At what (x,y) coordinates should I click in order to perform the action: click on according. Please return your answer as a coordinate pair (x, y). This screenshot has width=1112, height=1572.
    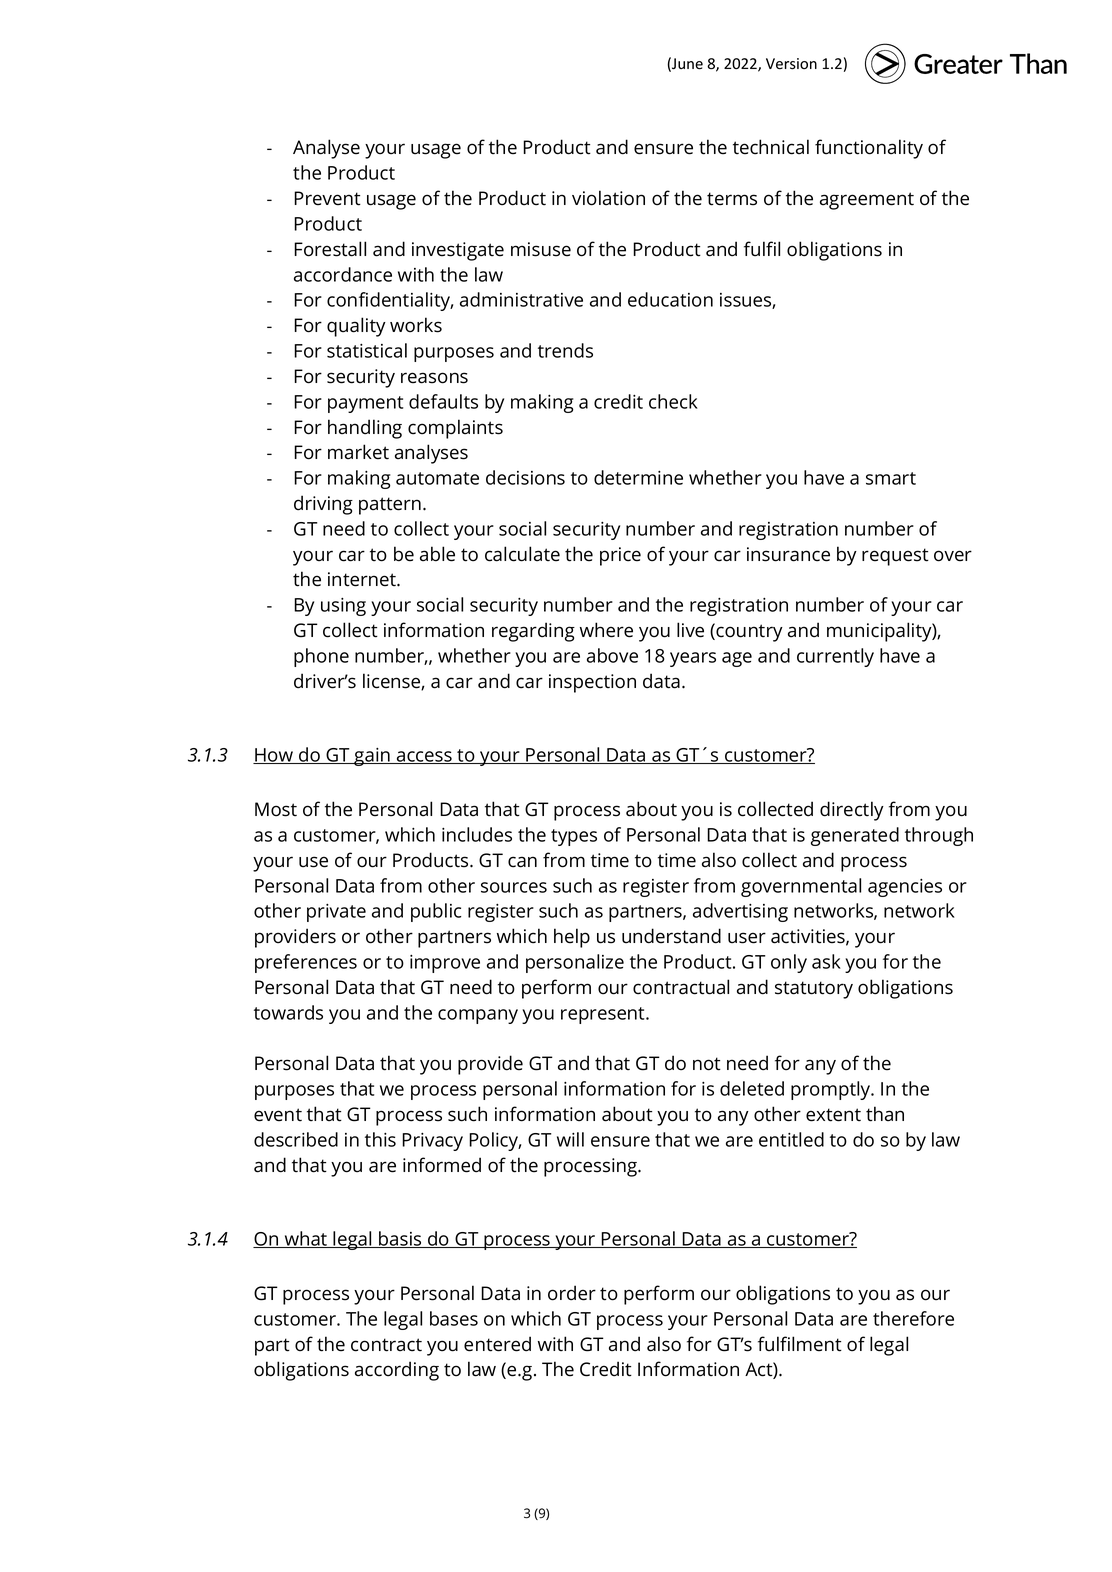
    Looking at the image, I should click on (397, 1371).
